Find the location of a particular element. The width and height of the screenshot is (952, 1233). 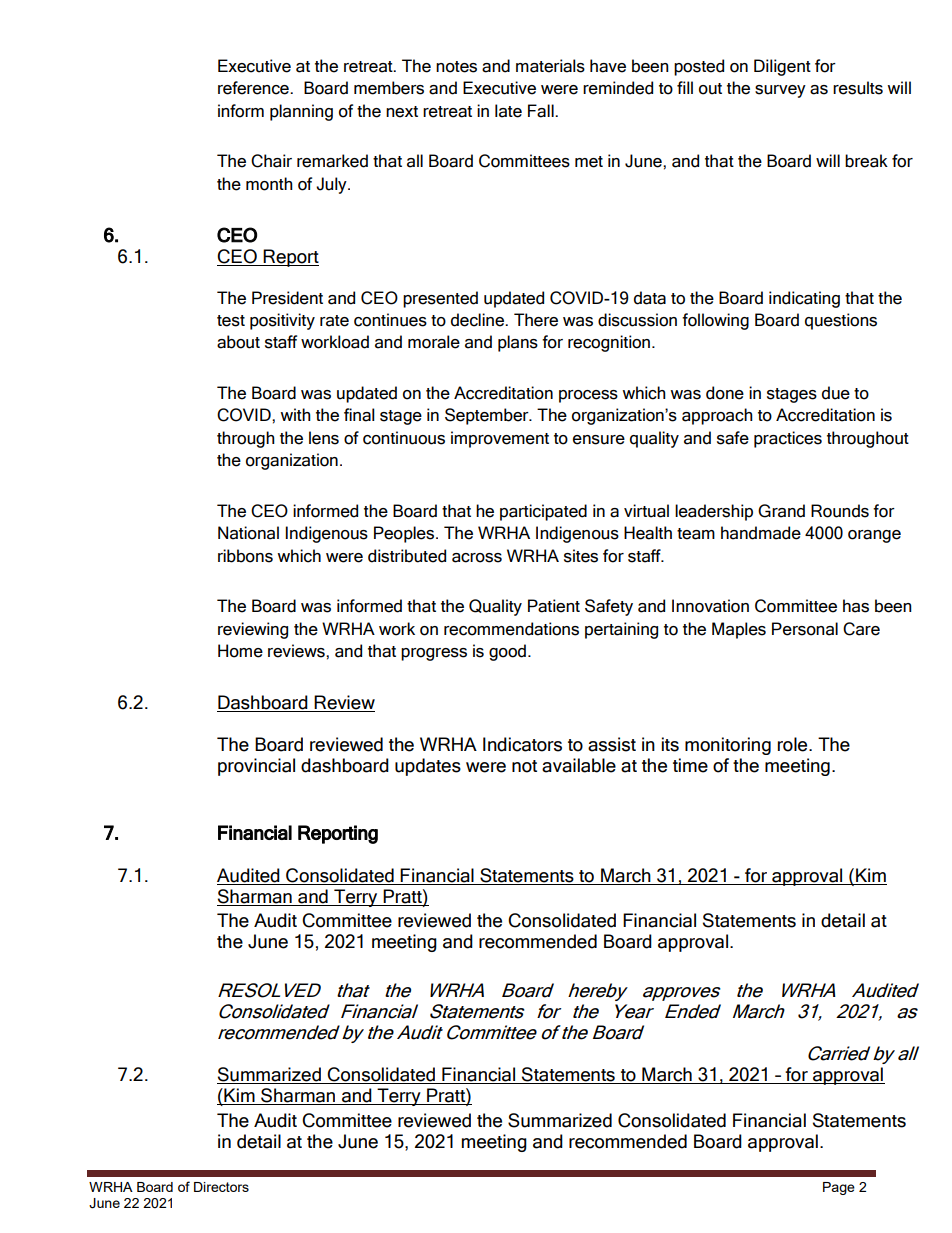

Directors is located at coordinates (221, 1187).
